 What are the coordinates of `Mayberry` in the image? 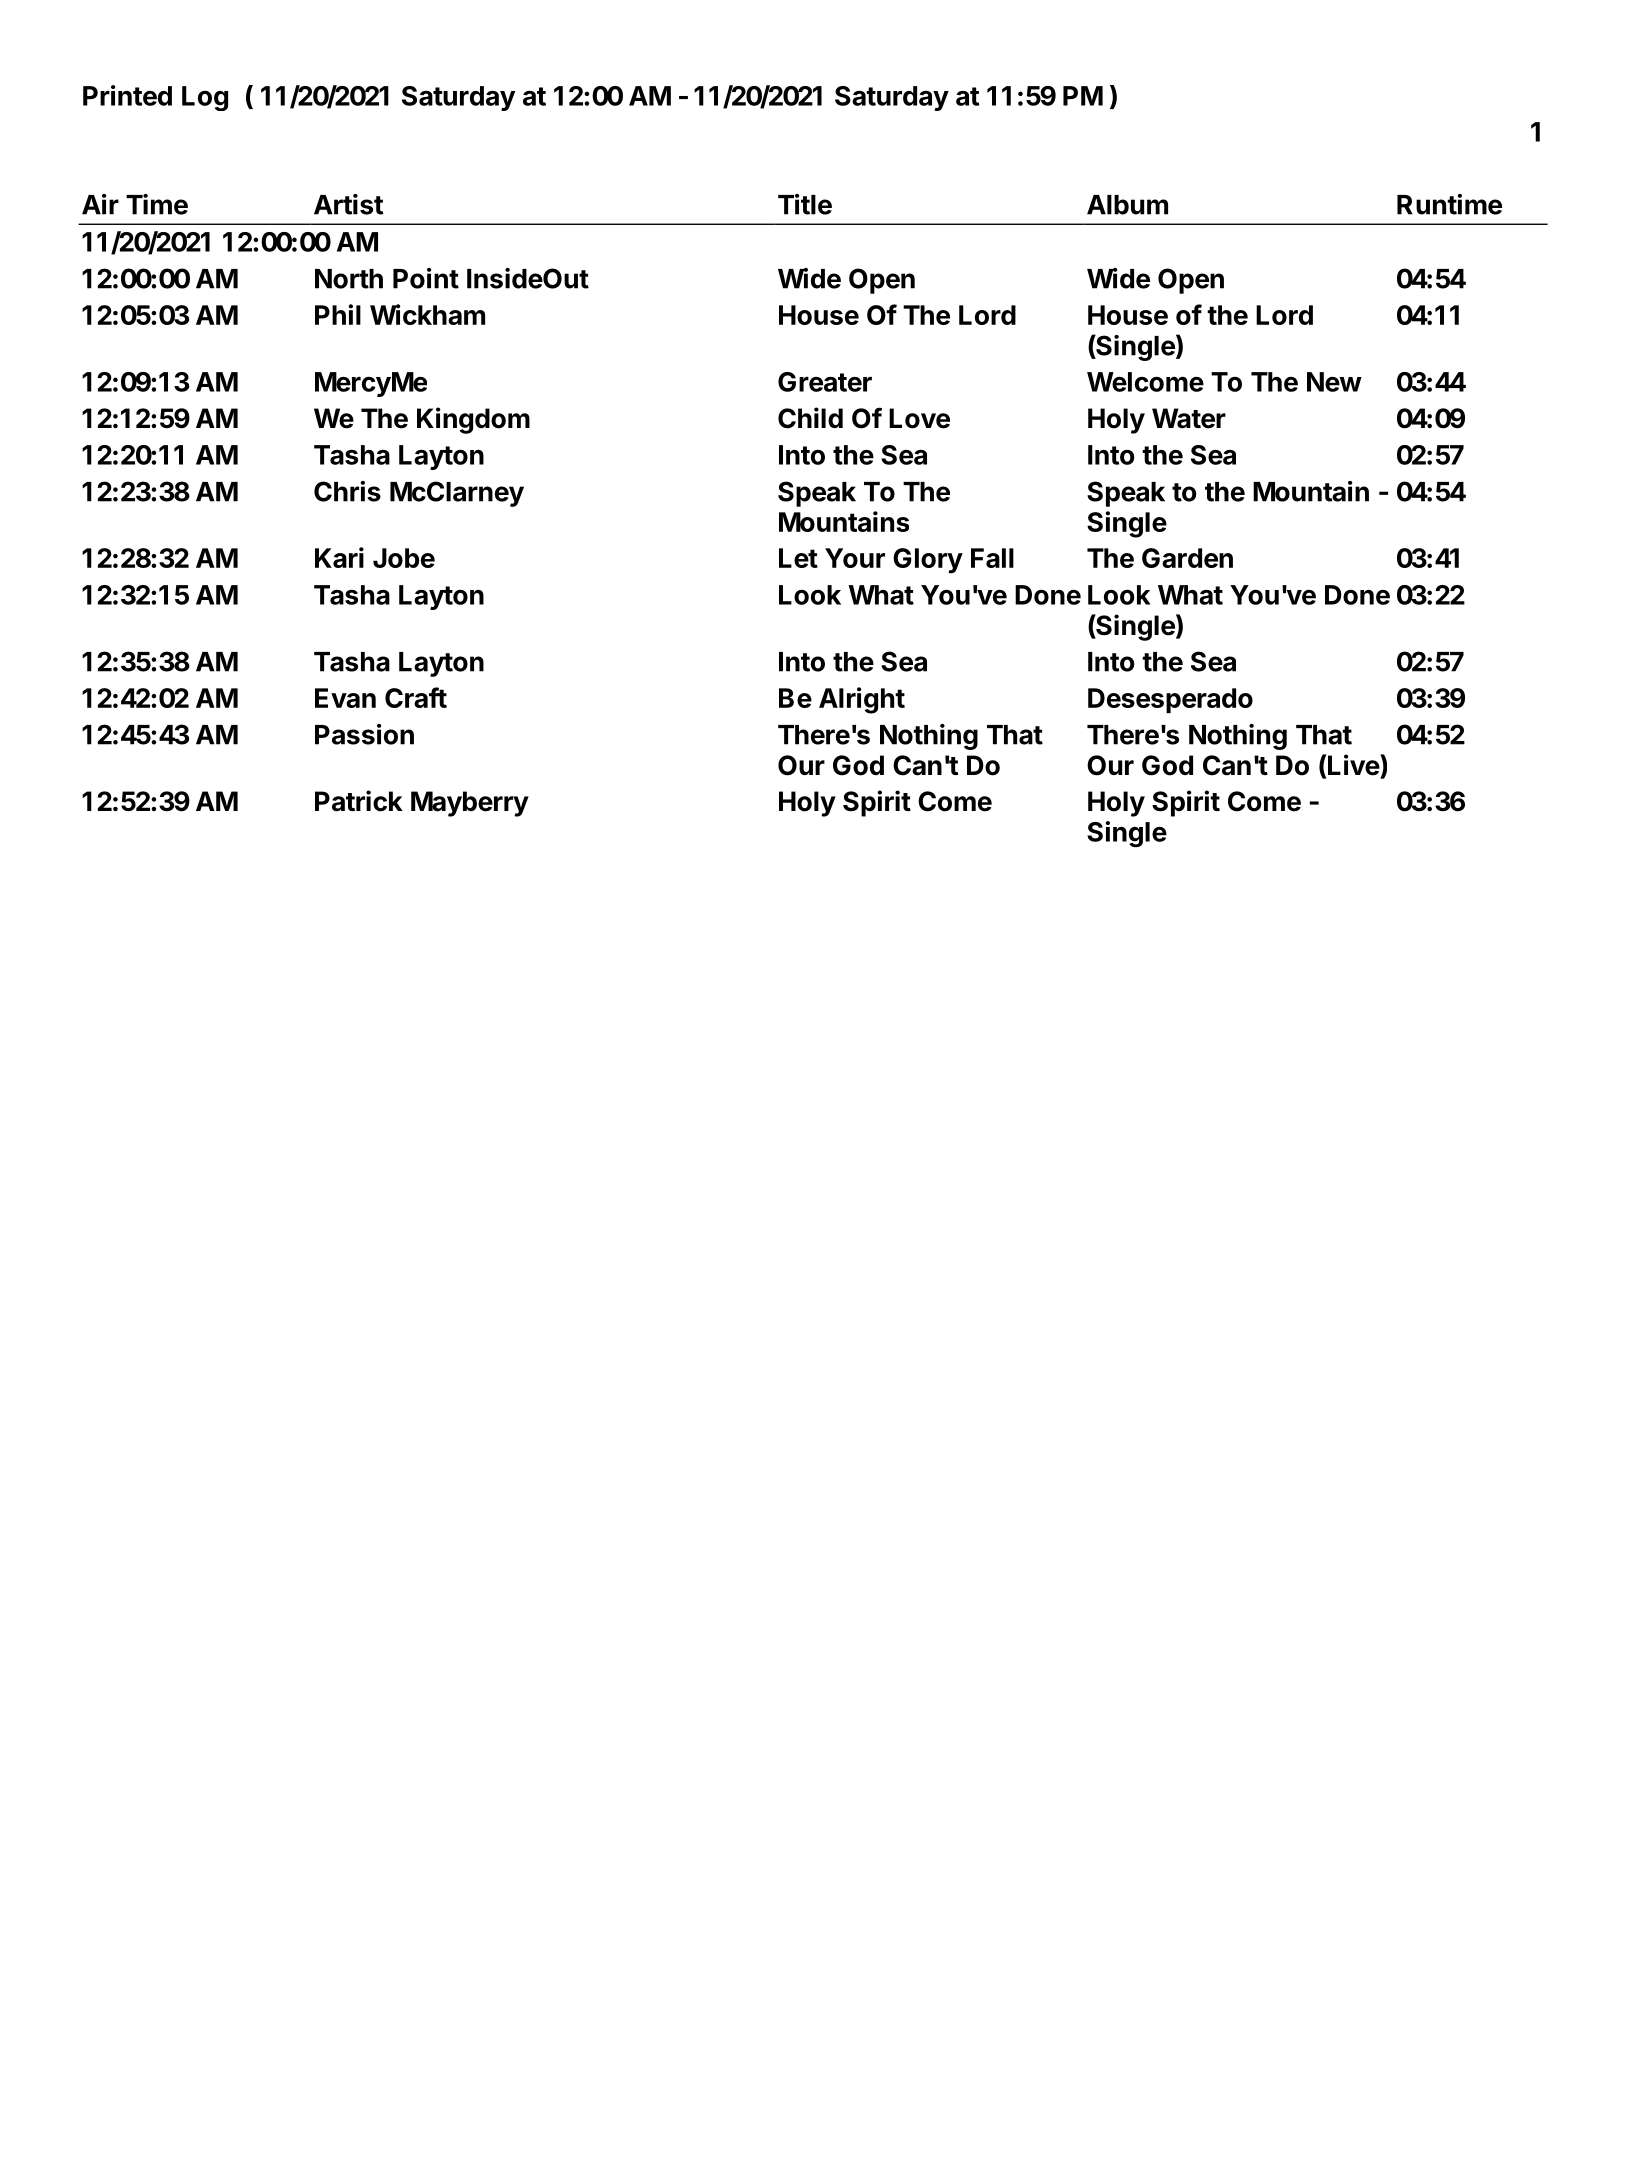 It's located at (470, 804).
